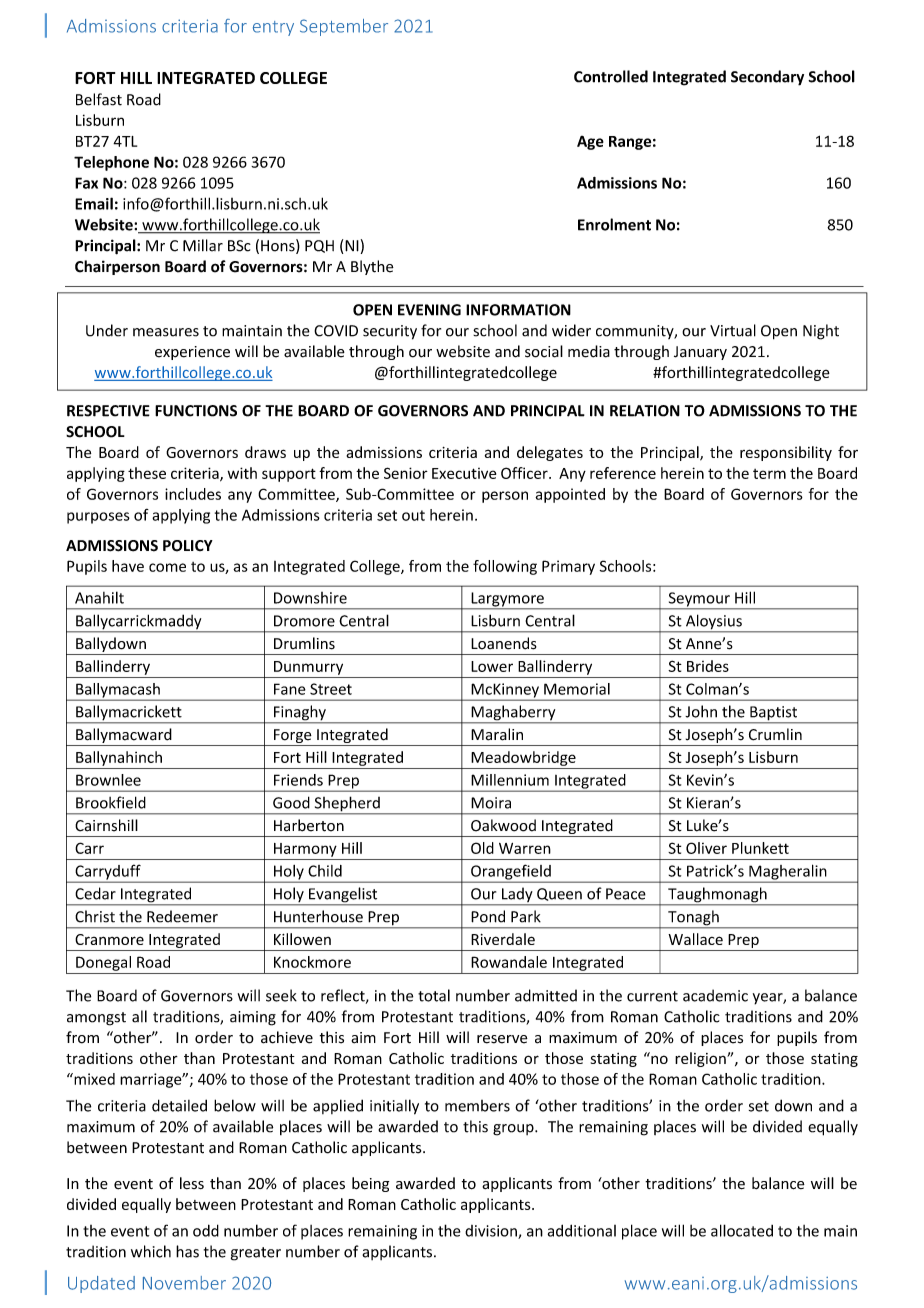 The height and width of the screenshot is (1308, 924). Describe the element at coordinates (344, 27) in the screenshot. I see `September` at that location.
